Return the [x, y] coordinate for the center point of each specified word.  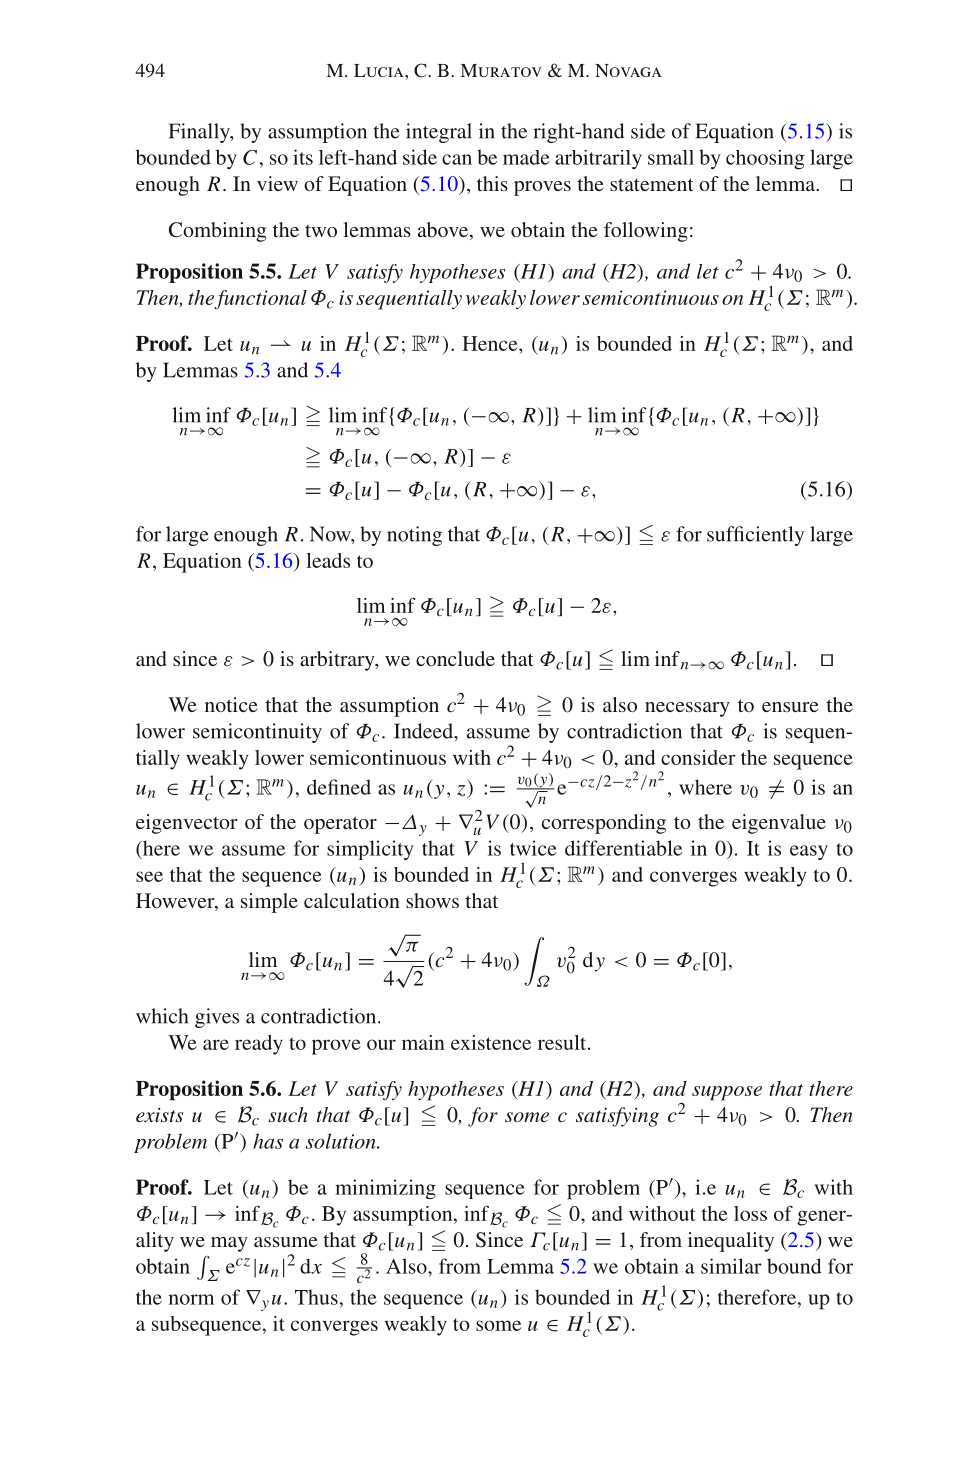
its [303, 157]
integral [439, 133]
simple [269, 903]
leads [328, 560]
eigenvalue [779, 824]
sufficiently [755, 536]
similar [731, 1266]
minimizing [385, 1189]
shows [432, 900]
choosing [765, 160]
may [229, 1244]
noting [414, 536]
